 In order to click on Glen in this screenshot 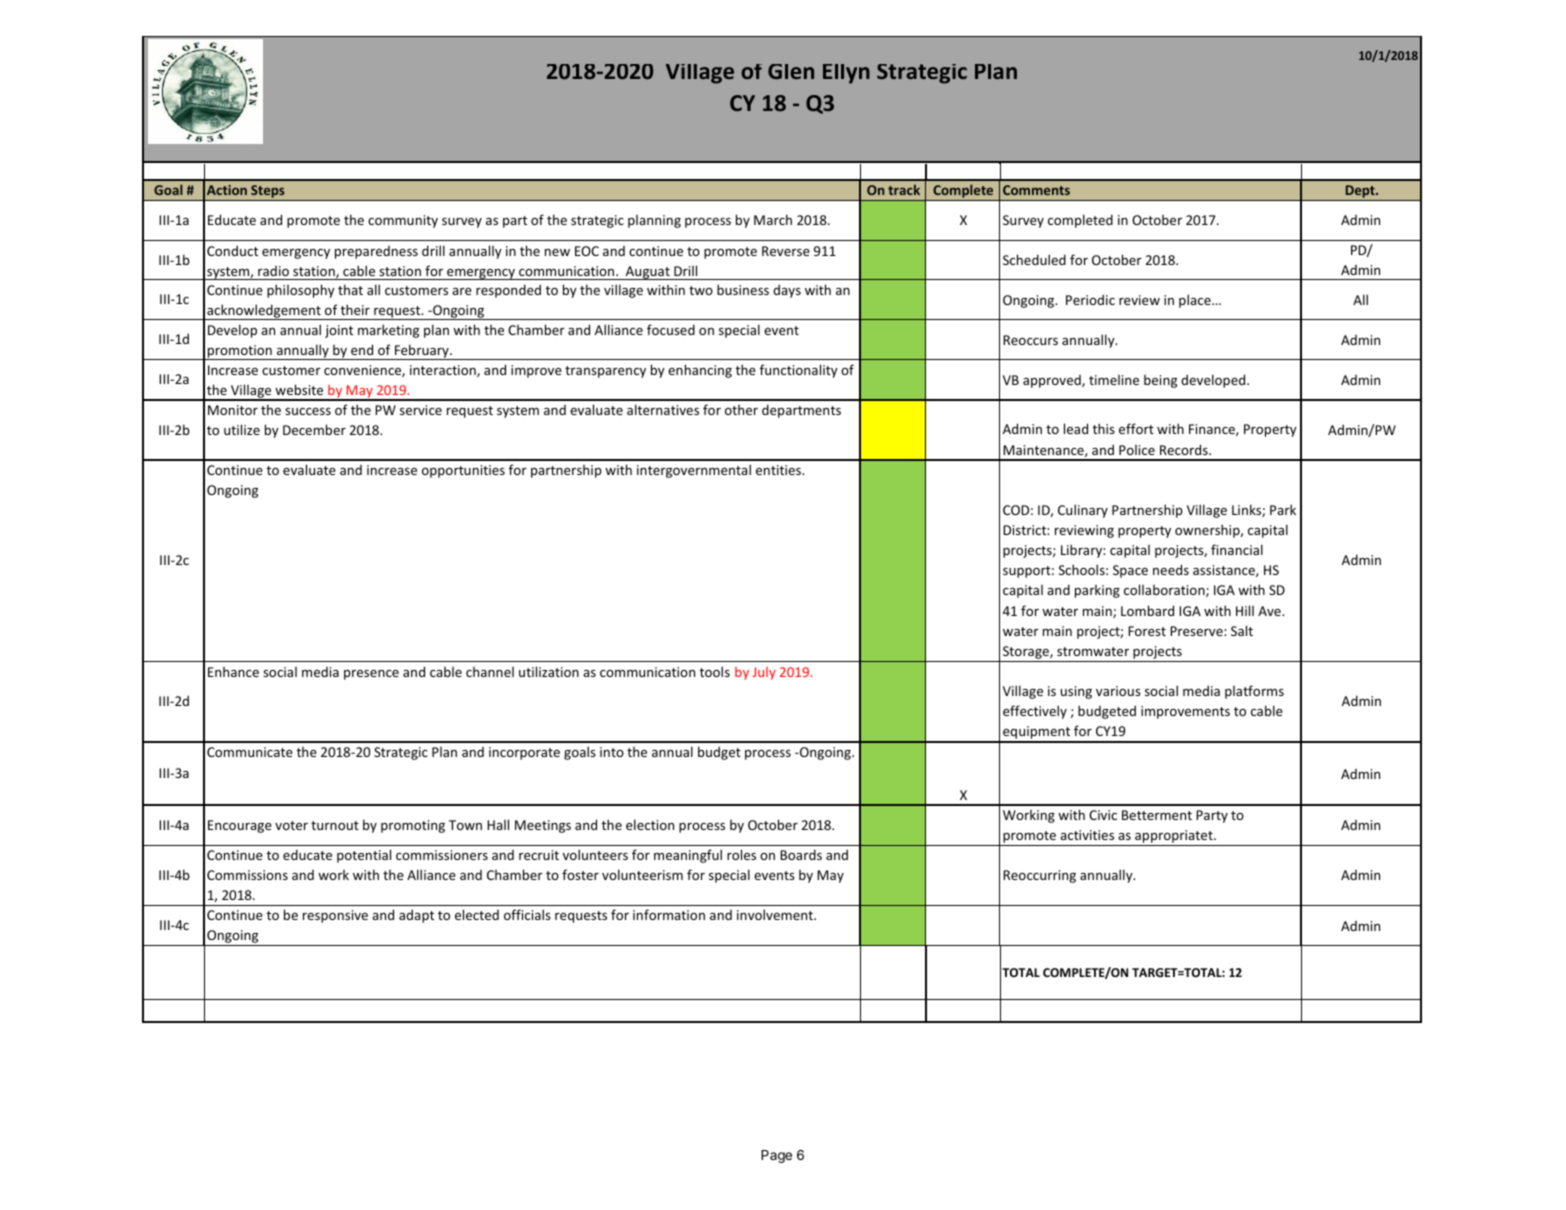, I will do `click(791, 71)`.
